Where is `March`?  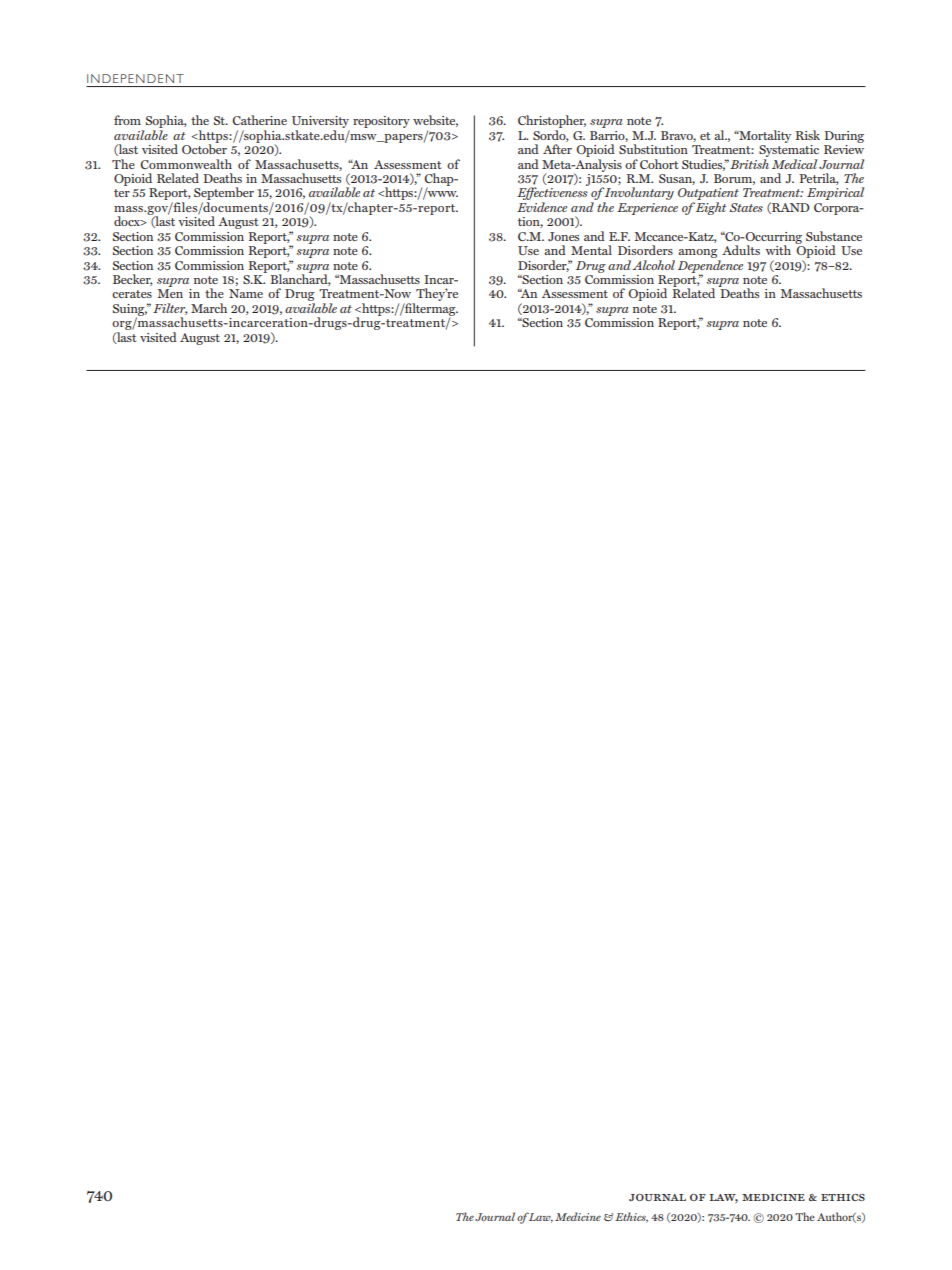 March is located at coordinates (209, 308).
